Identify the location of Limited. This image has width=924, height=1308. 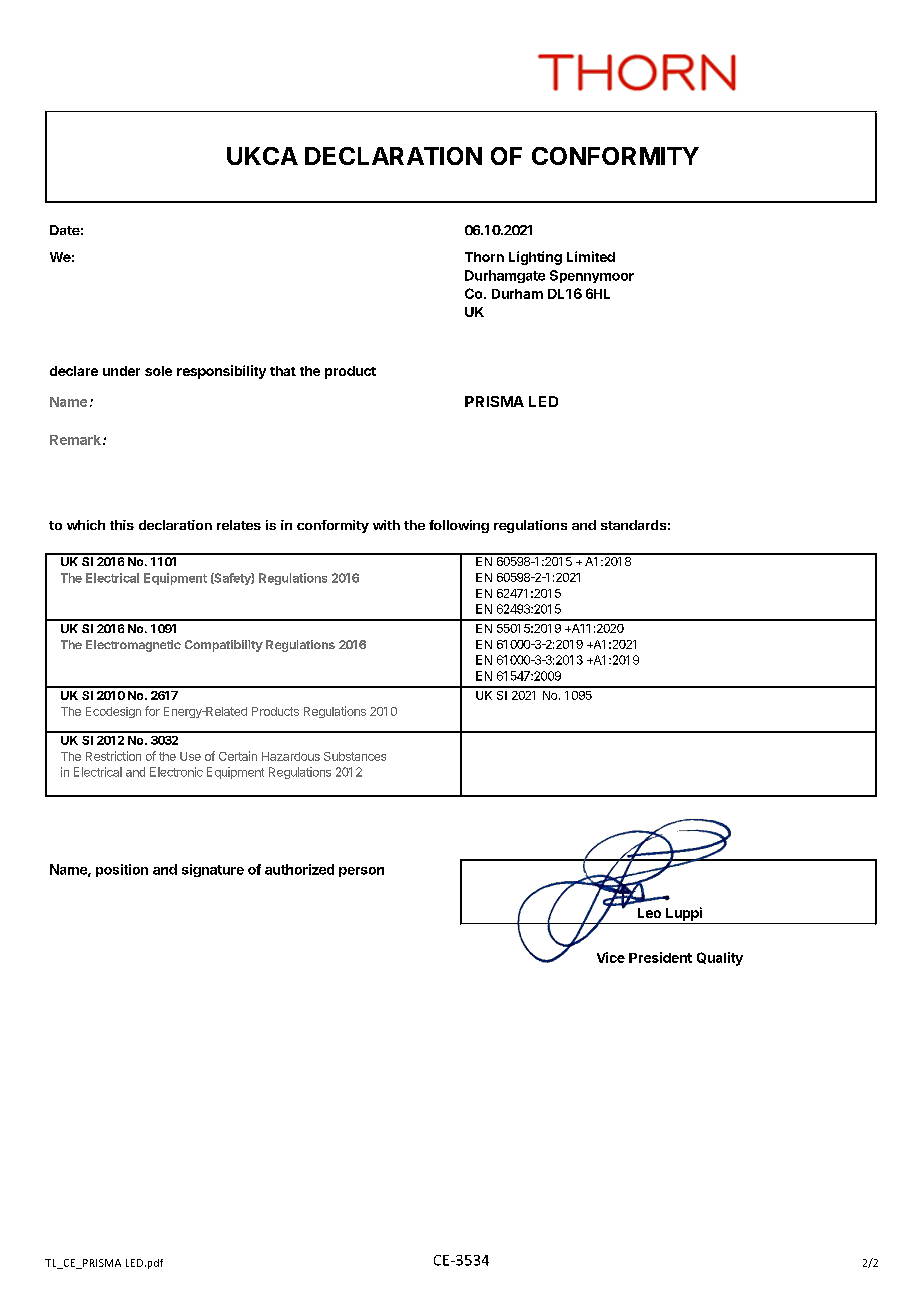
(591, 256).
